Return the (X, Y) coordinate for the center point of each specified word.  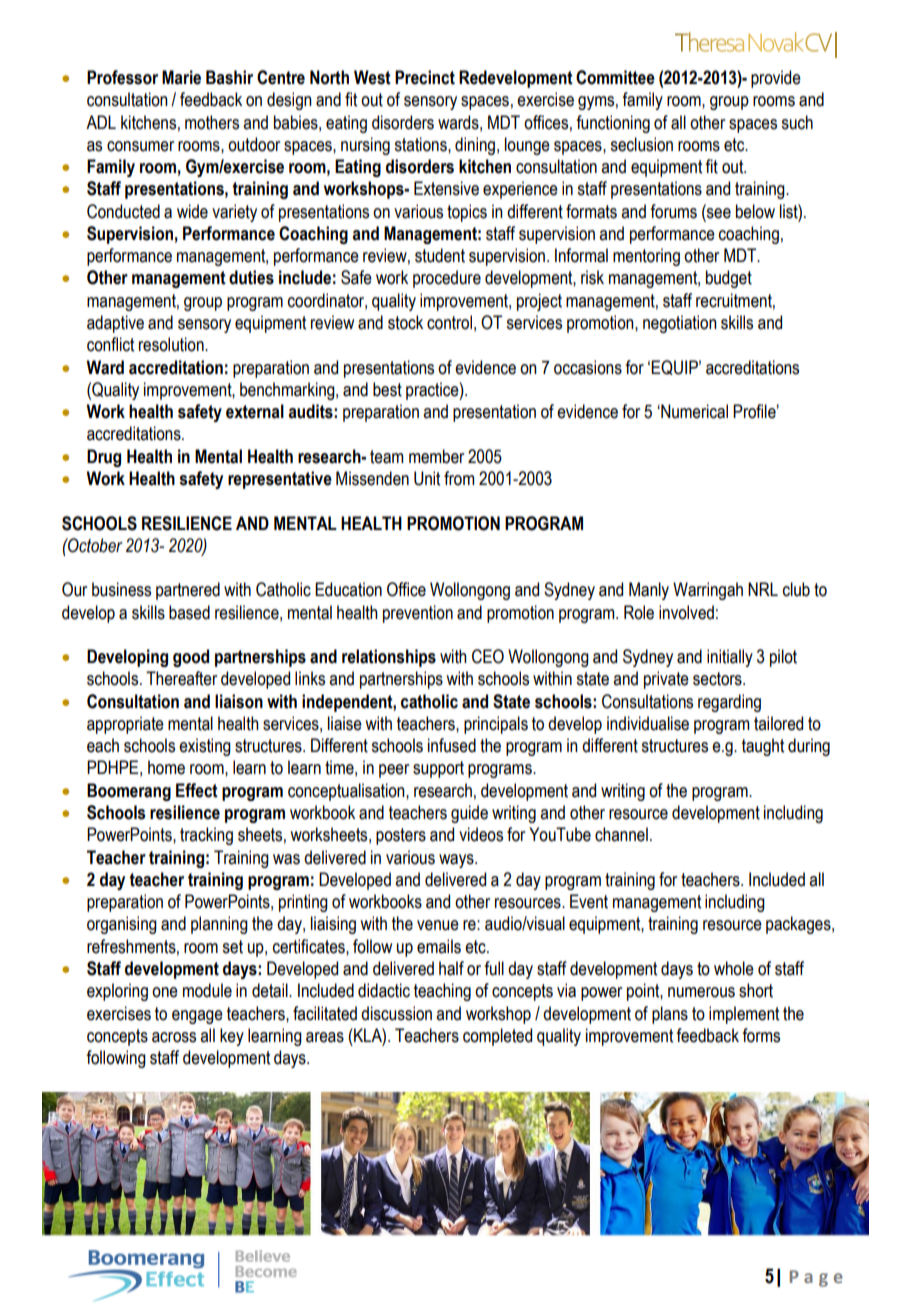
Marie (181, 77)
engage (197, 1017)
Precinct (425, 77)
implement (744, 1015)
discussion (396, 1013)
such (797, 122)
